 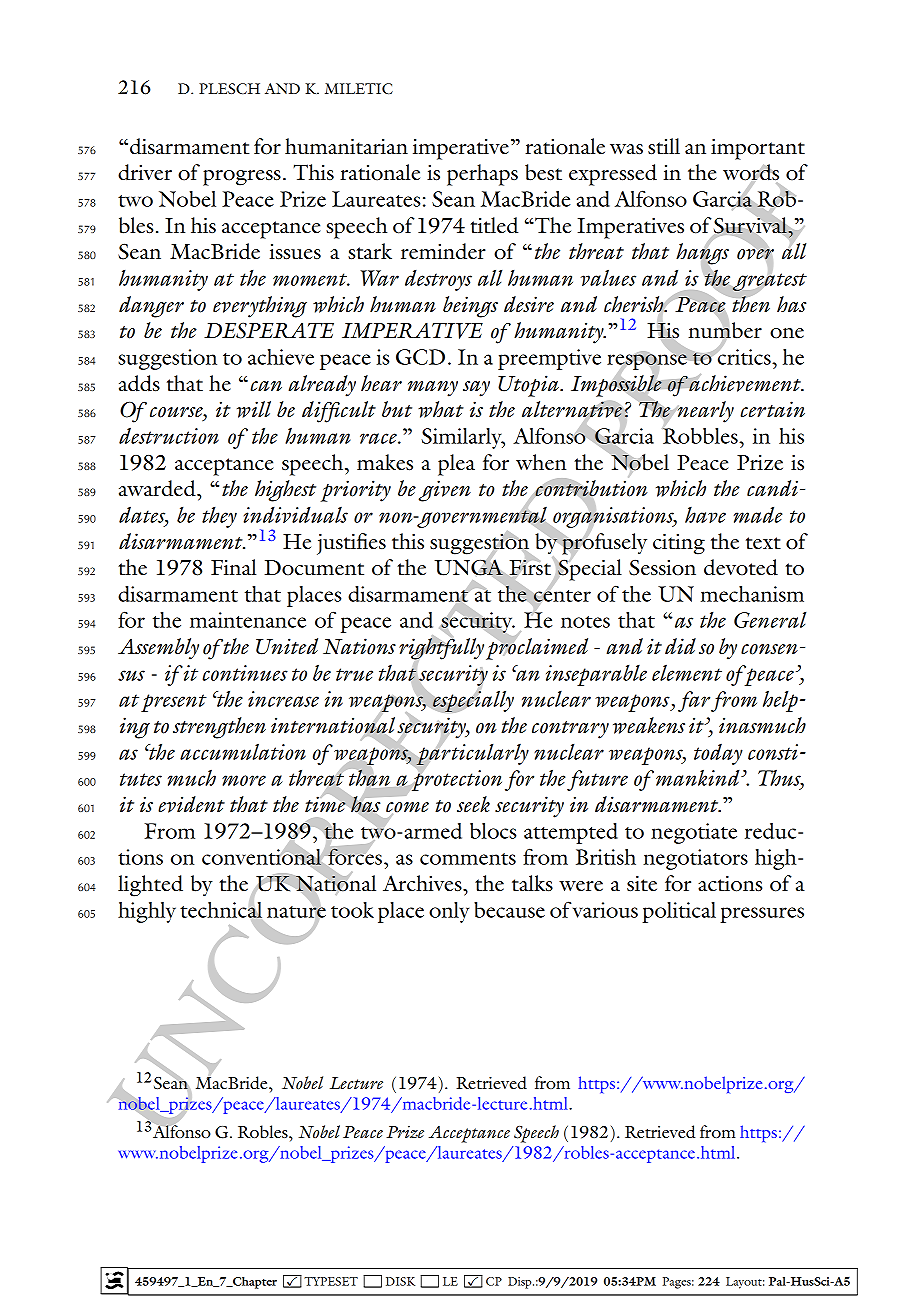 I want to click on hangs, so click(x=702, y=254).
